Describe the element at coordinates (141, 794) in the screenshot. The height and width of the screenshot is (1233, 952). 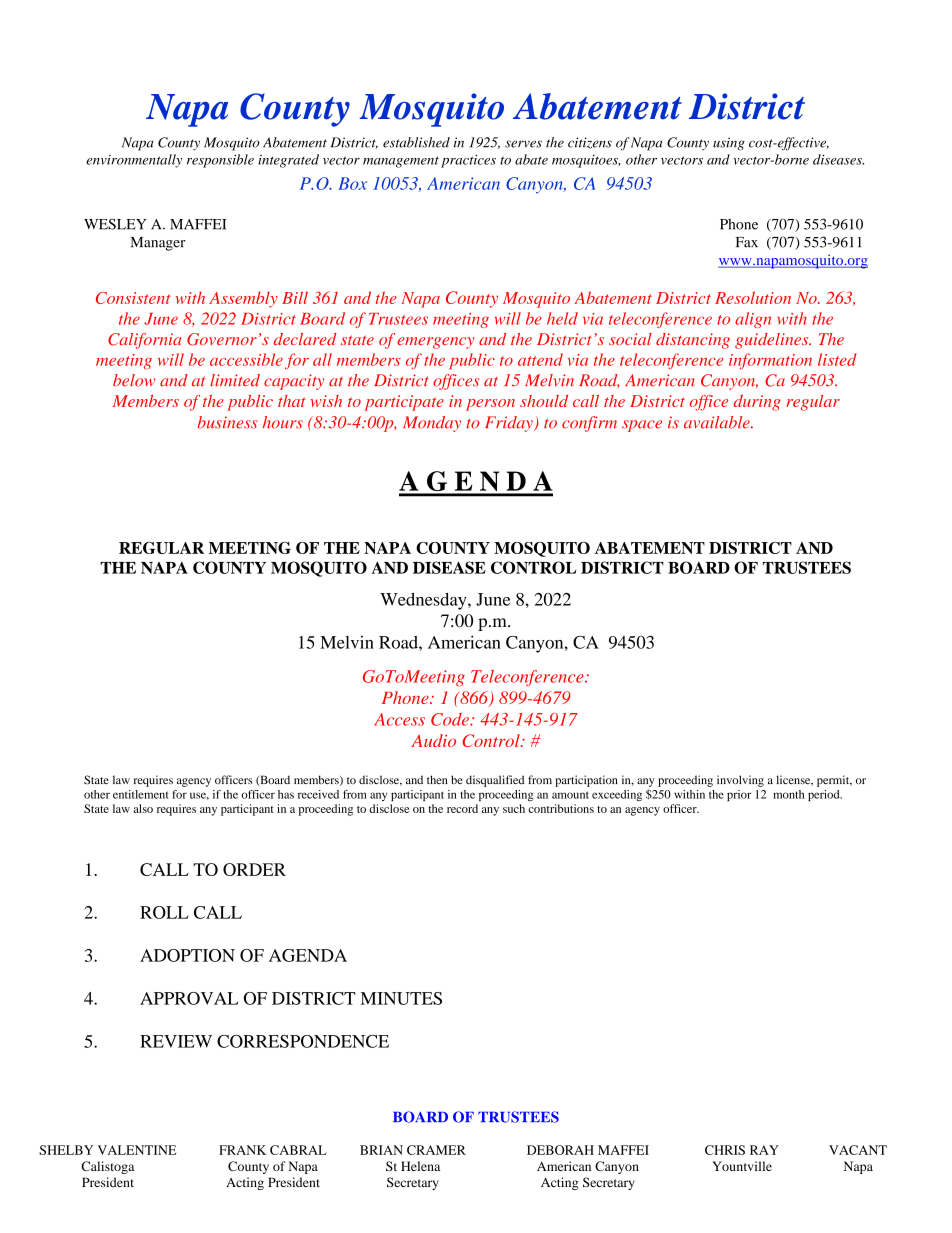
I see `entitlement` at that location.
